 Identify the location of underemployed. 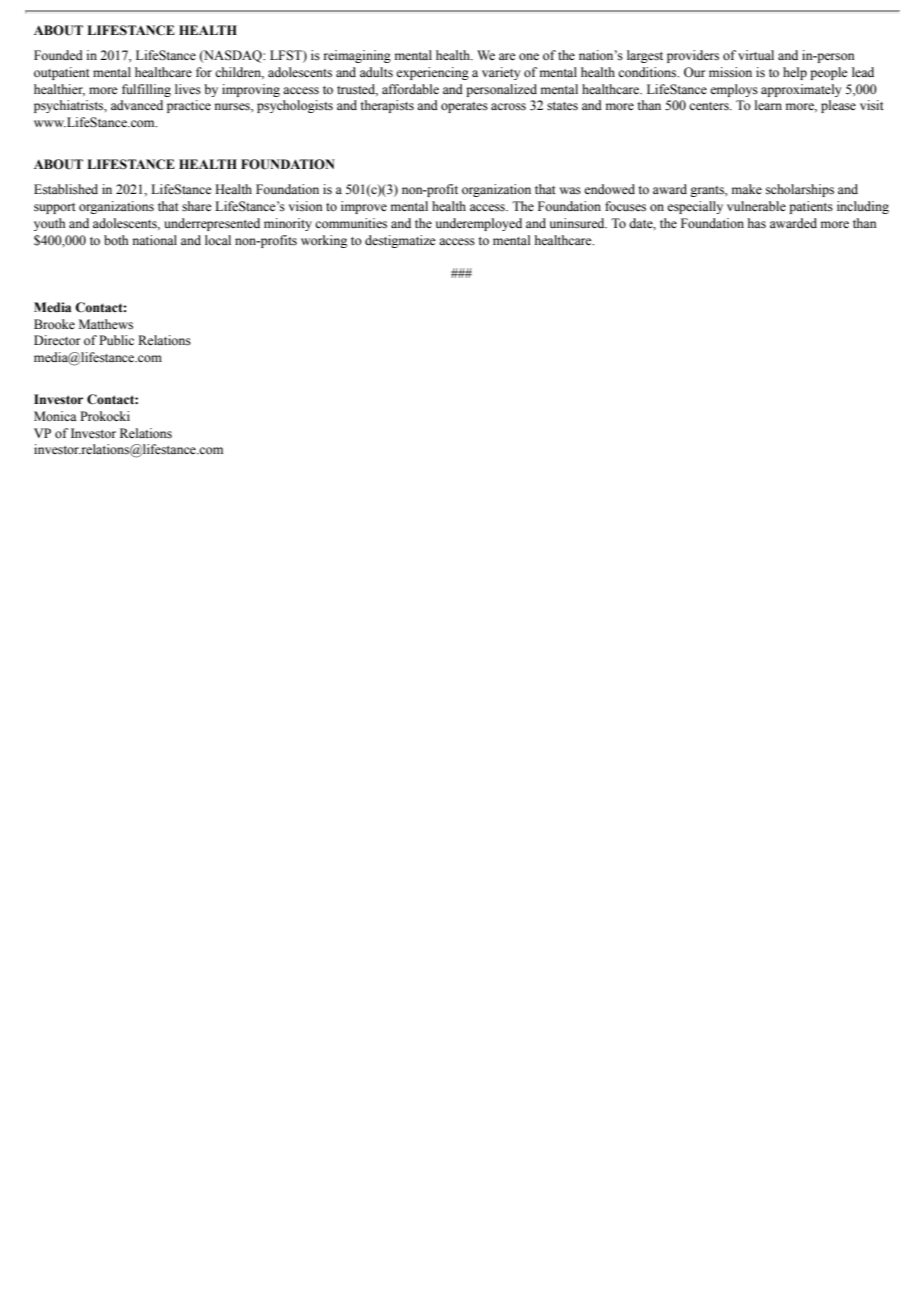
(479, 224).
